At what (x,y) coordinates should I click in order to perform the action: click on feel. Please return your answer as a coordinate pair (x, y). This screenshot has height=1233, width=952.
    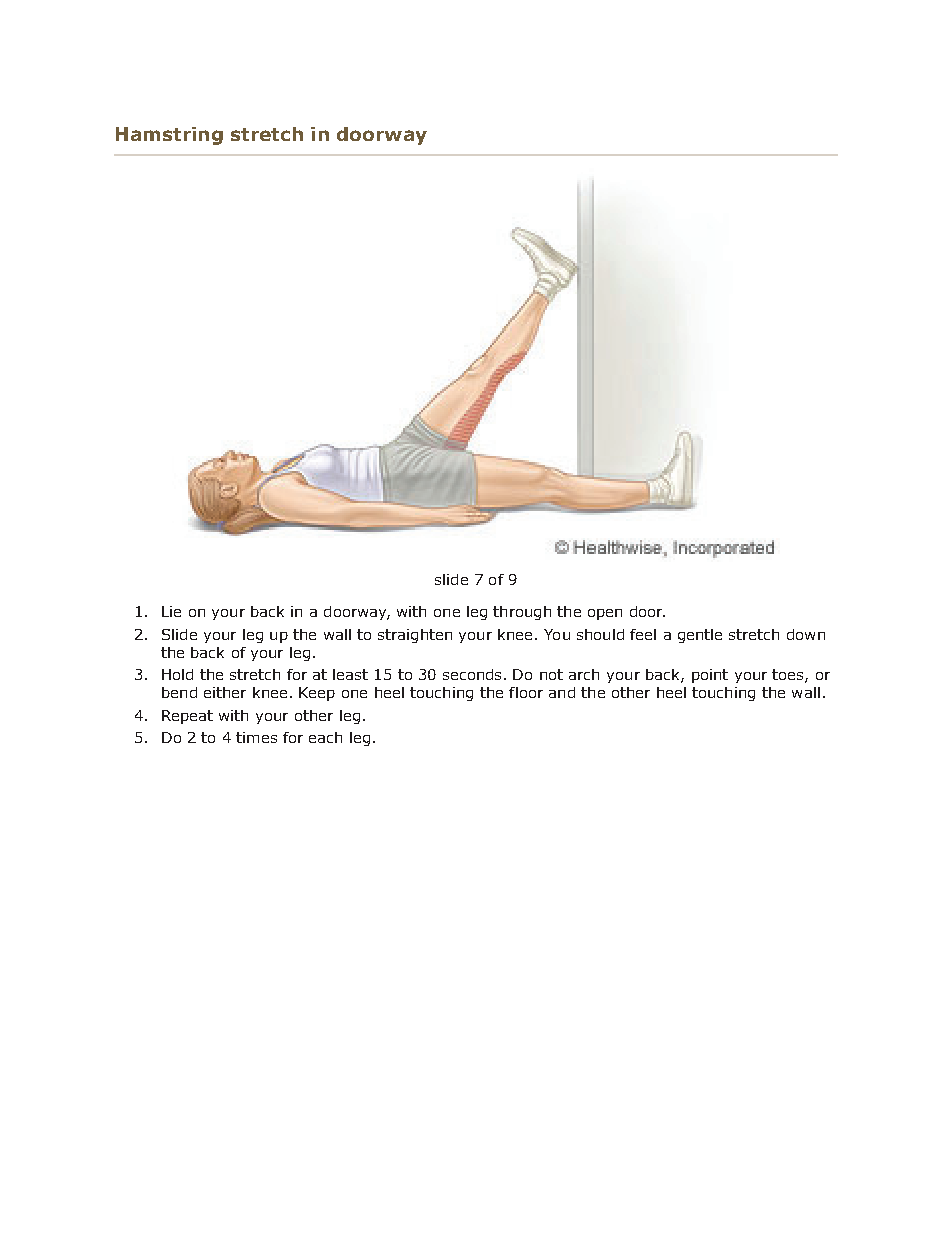
    Looking at the image, I should click on (643, 634).
